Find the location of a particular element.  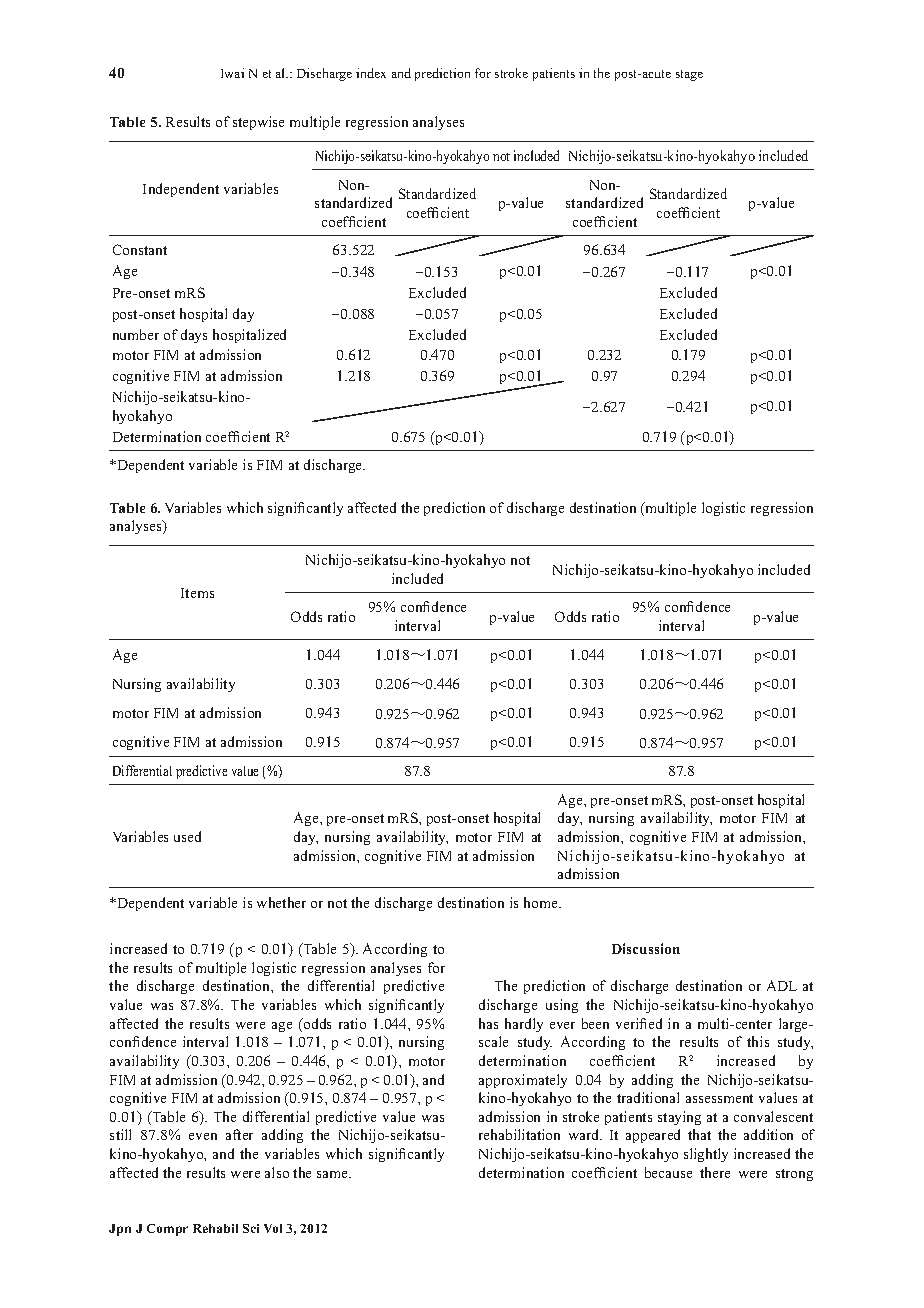

Discussion is located at coordinates (646, 948).
